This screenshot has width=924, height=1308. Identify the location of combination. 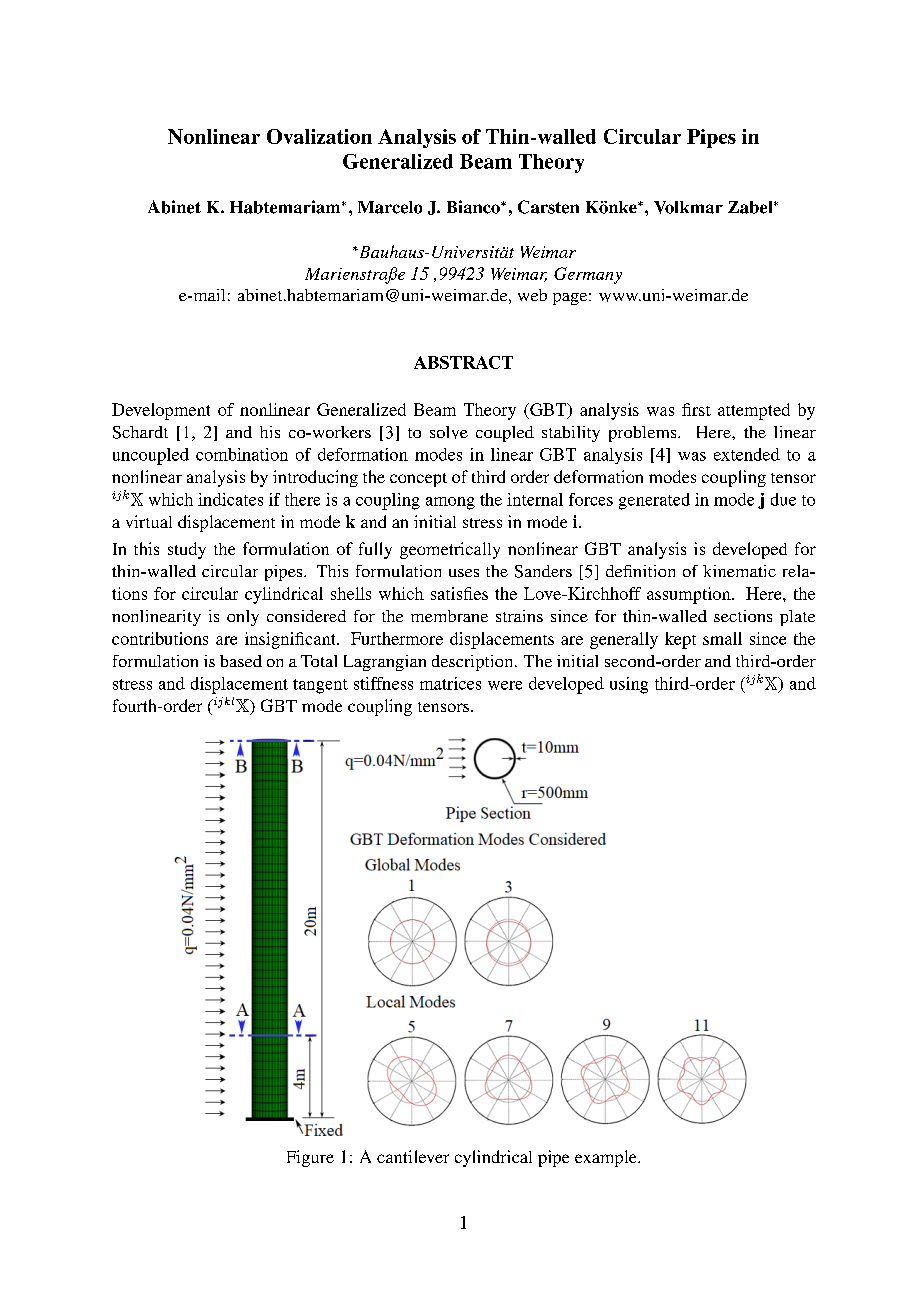
(242, 454).
